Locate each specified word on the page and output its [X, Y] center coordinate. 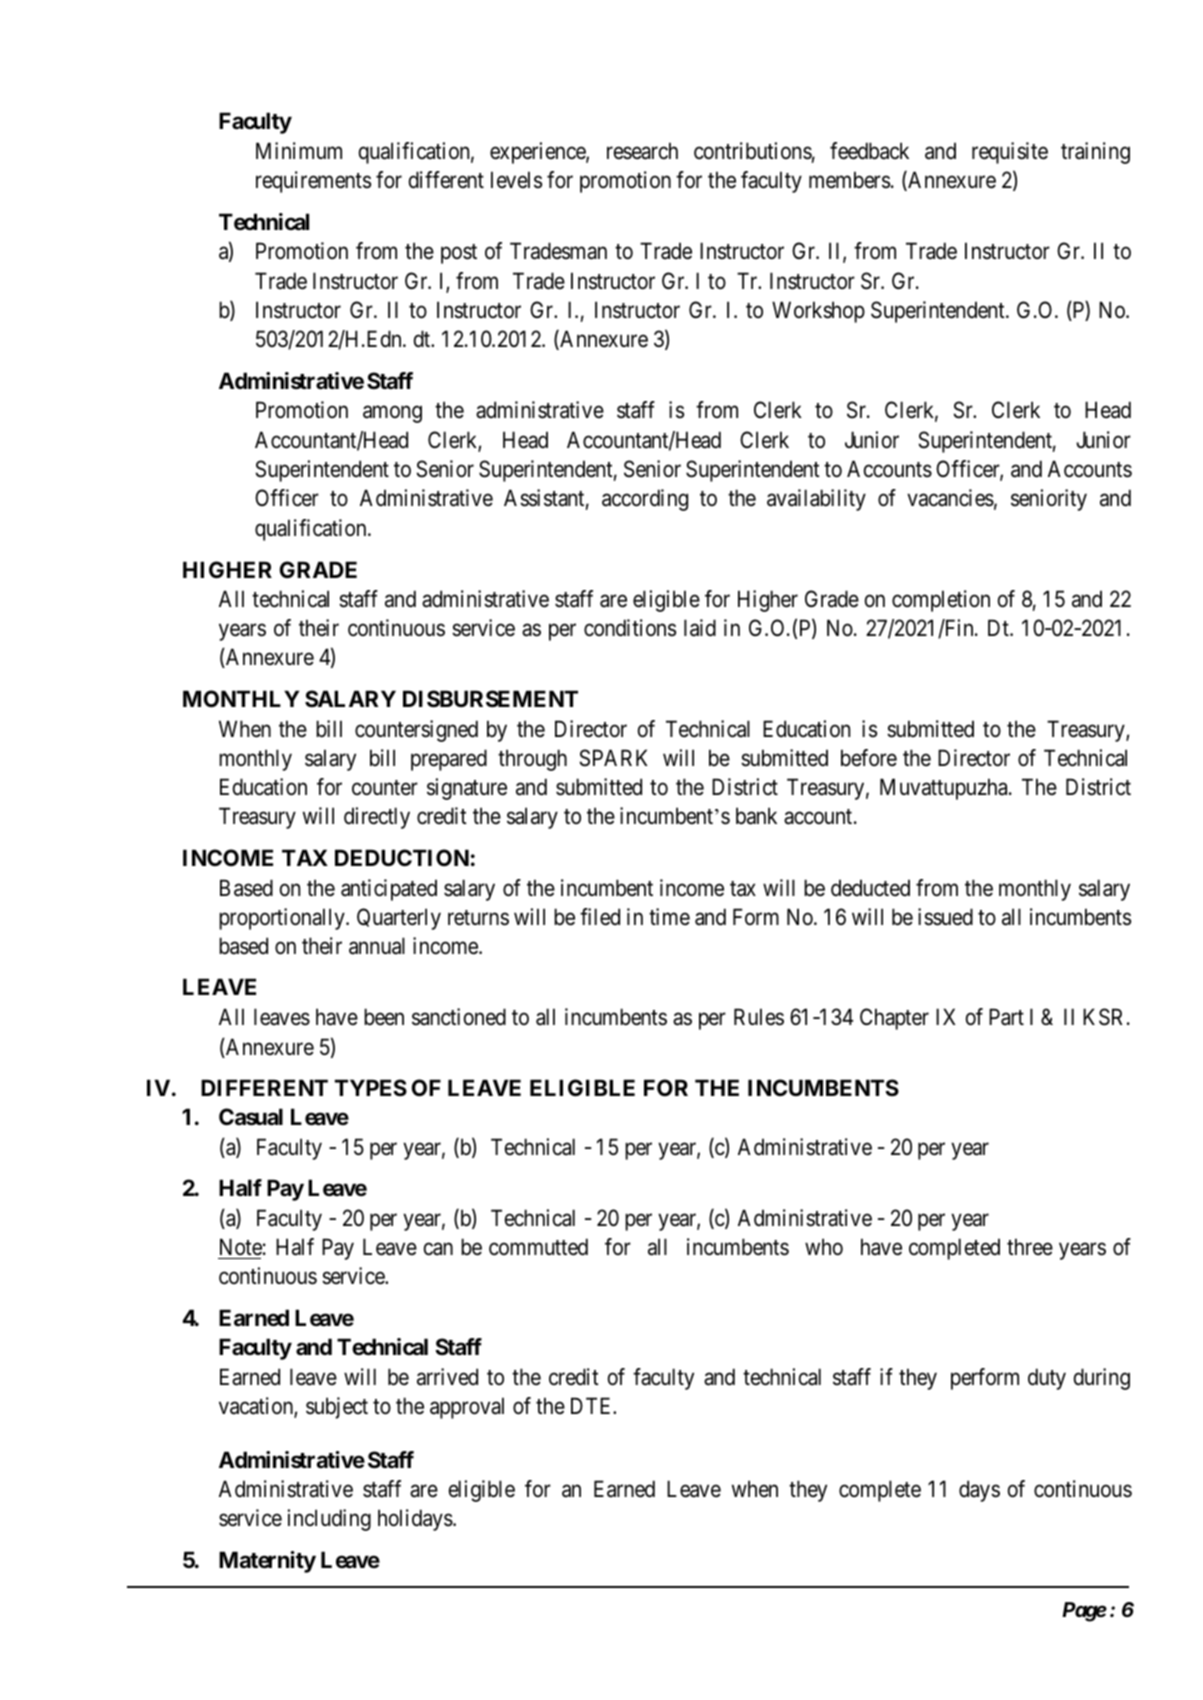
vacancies [950, 498]
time [669, 917]
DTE [593, 1405]
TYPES [371, 1087]
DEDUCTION [402, 857]
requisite [1010, 153]
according [645, 500]
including [329, 1520]
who [824, 1247]
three [1030, 1247]
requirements [313, 182]
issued [945, 917]
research [642, 151]
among [392, 414]
